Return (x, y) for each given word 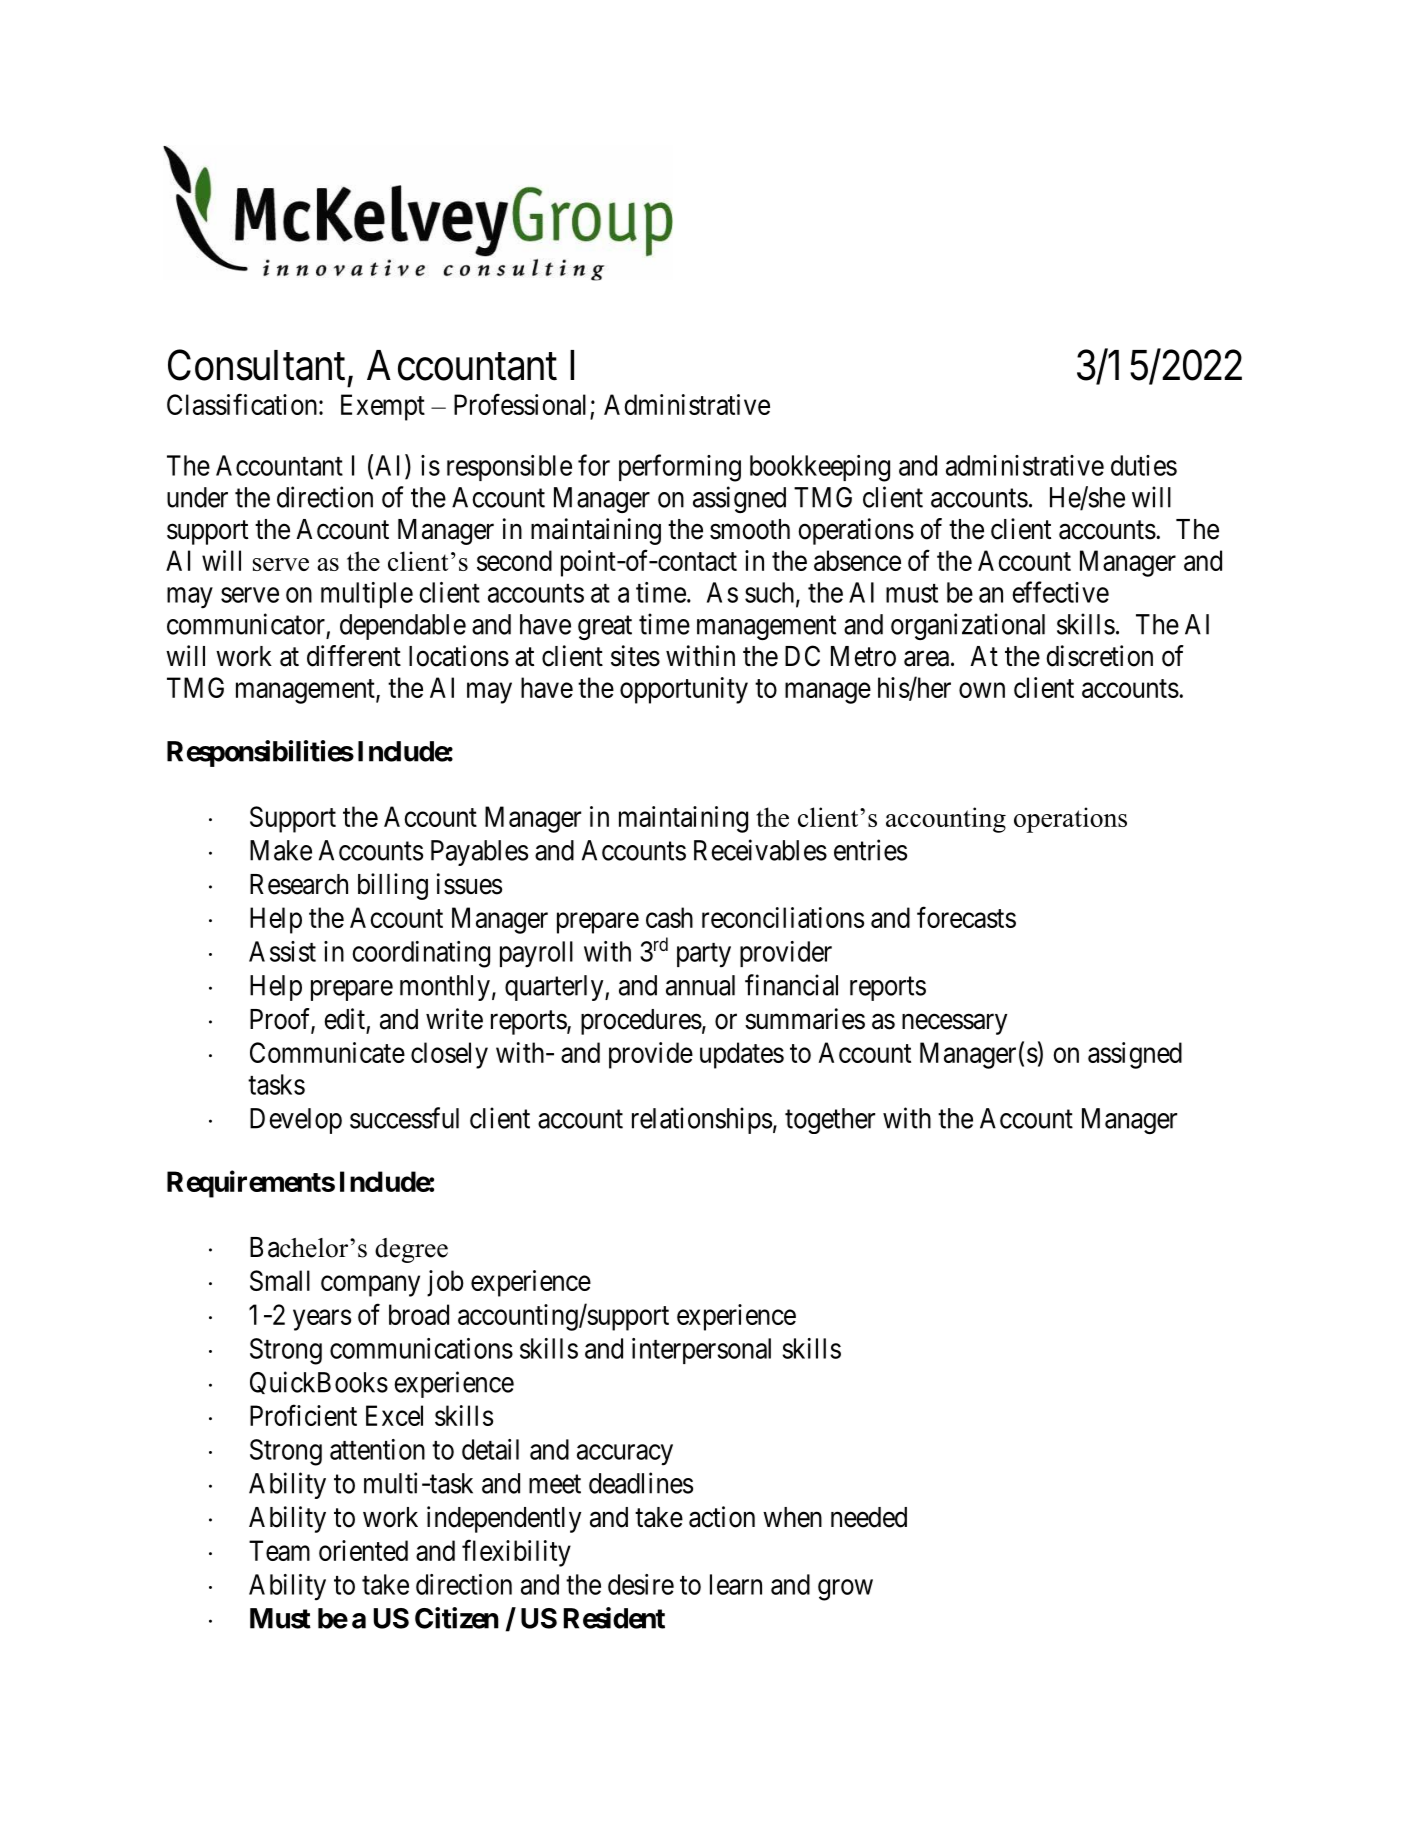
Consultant (256, 365)
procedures (641, 1022)
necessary (954, 1024)
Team (279, 1550)
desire (641, 1584)
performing (680, 468)
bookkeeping (820, 468)
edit (344, 1019)
